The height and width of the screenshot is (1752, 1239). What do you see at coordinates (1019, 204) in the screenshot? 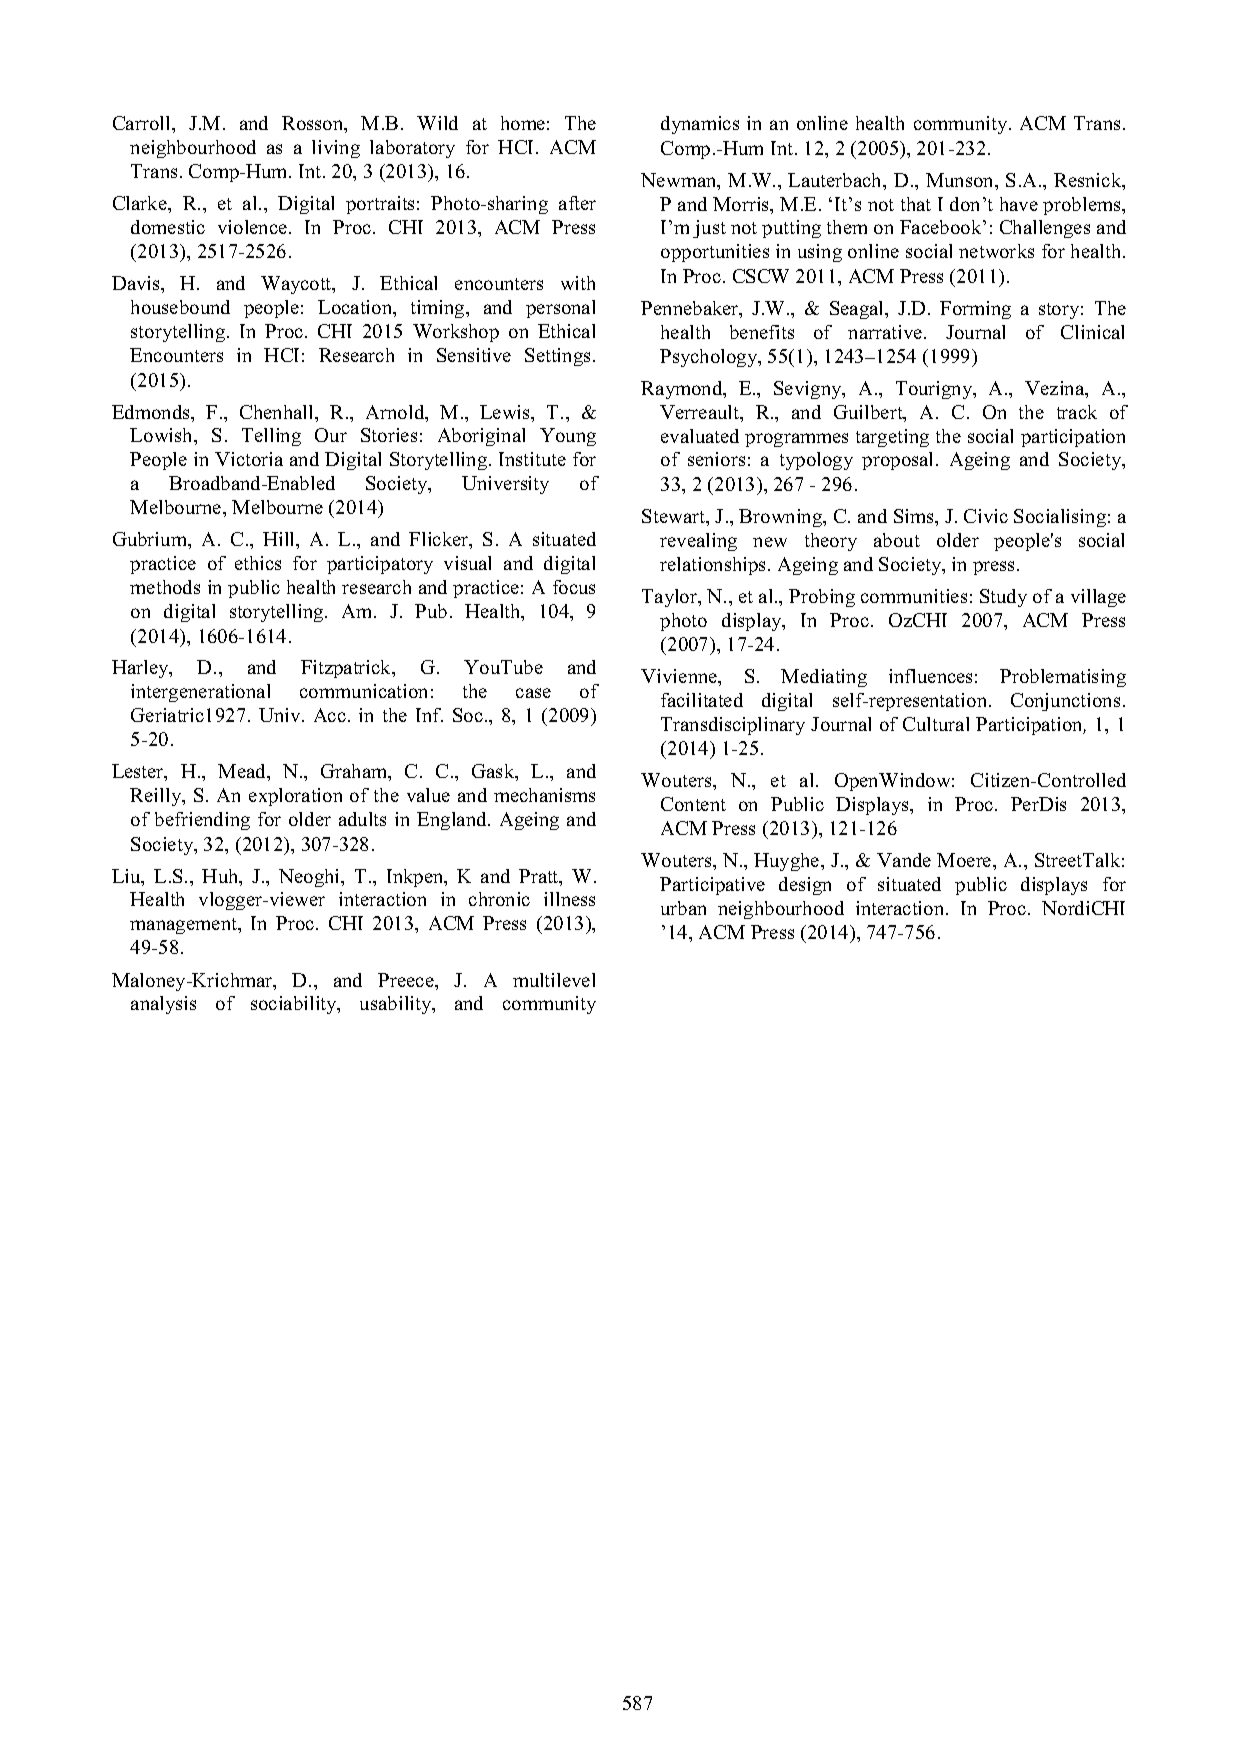
I see `have` at bounding box center [1019, 204].
